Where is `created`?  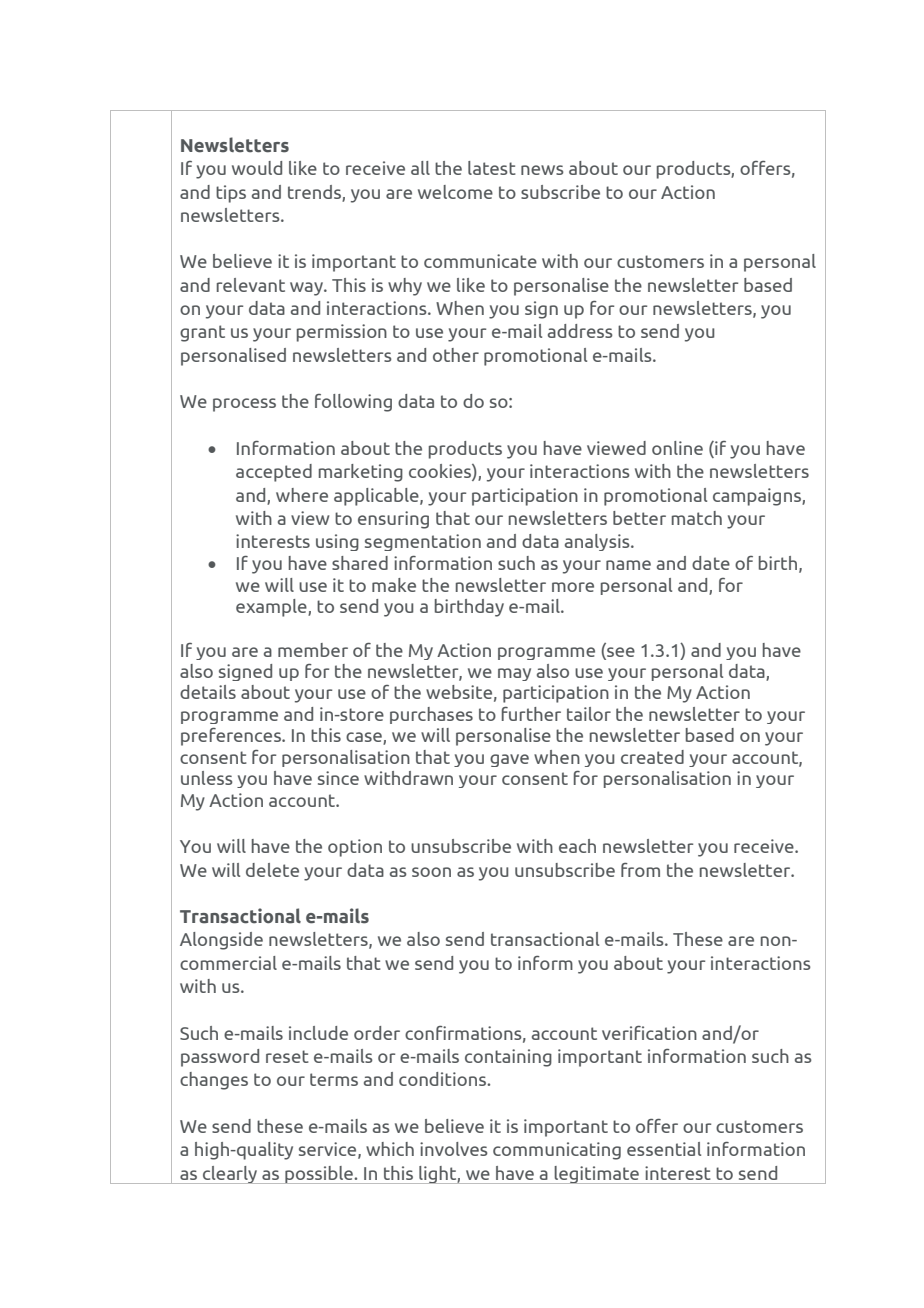 created is located at coordinates (652, 757).
